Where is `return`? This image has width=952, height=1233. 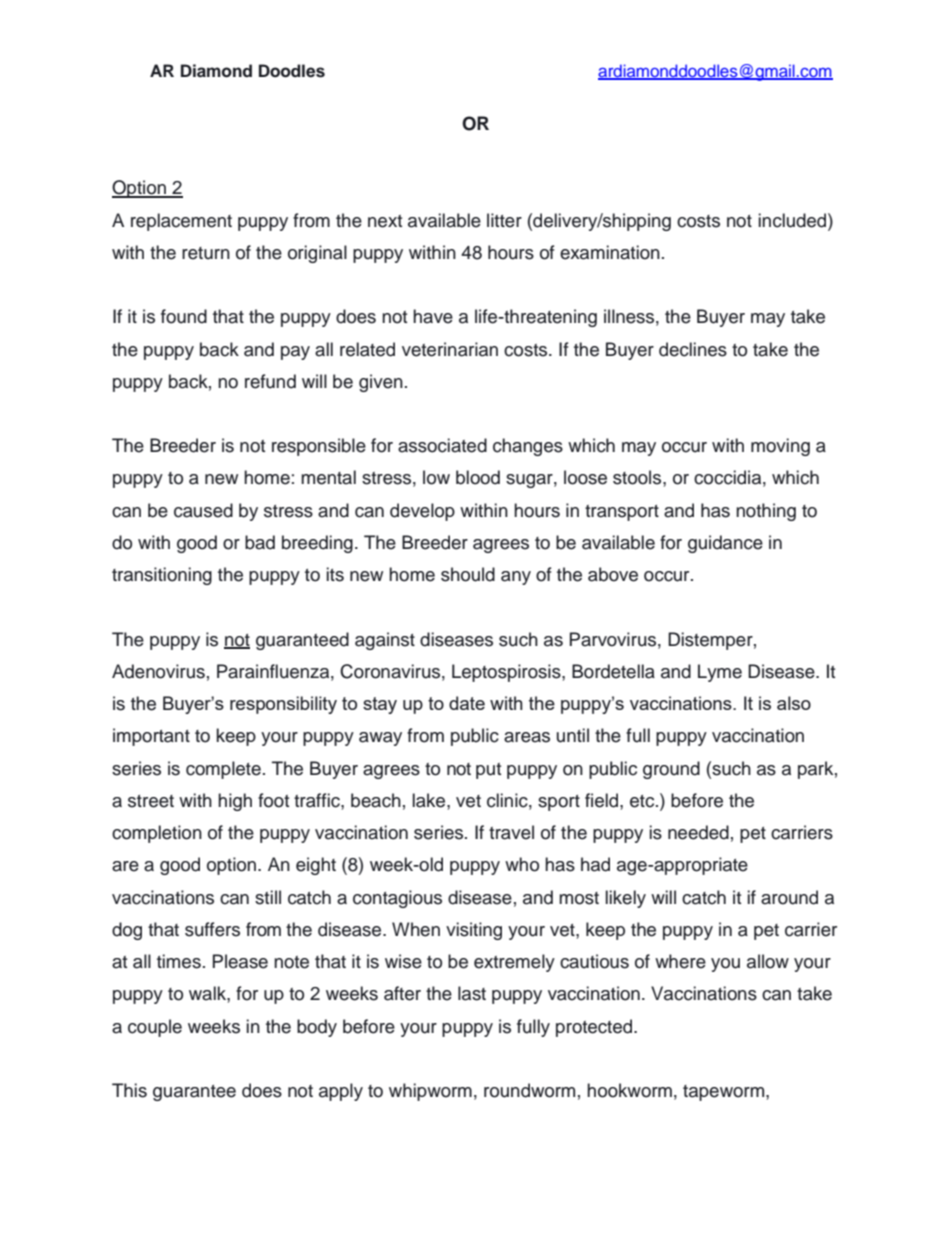 return is located at coordinates (206, 253).
